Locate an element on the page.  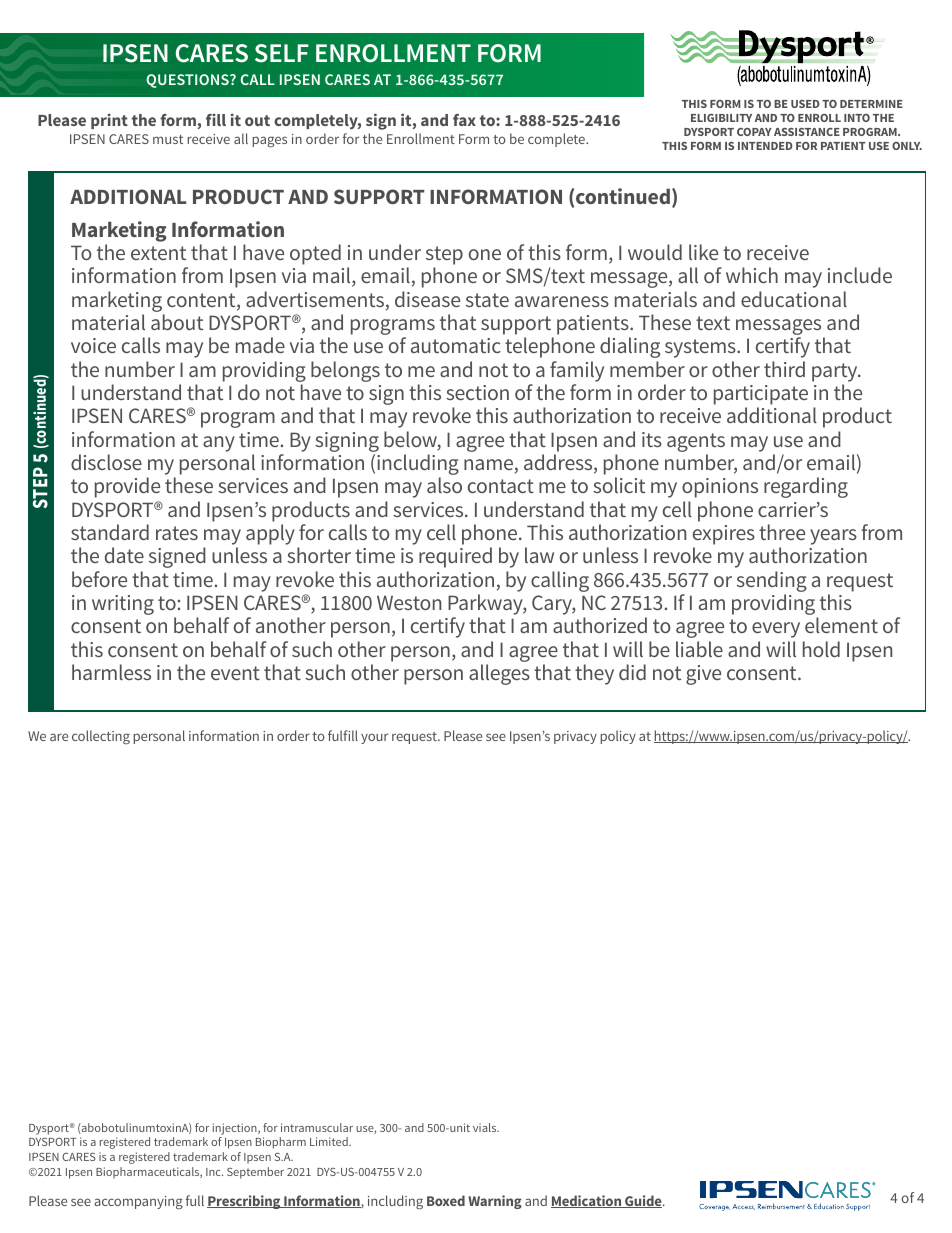
collecting is located at coordinates (101, 737).
